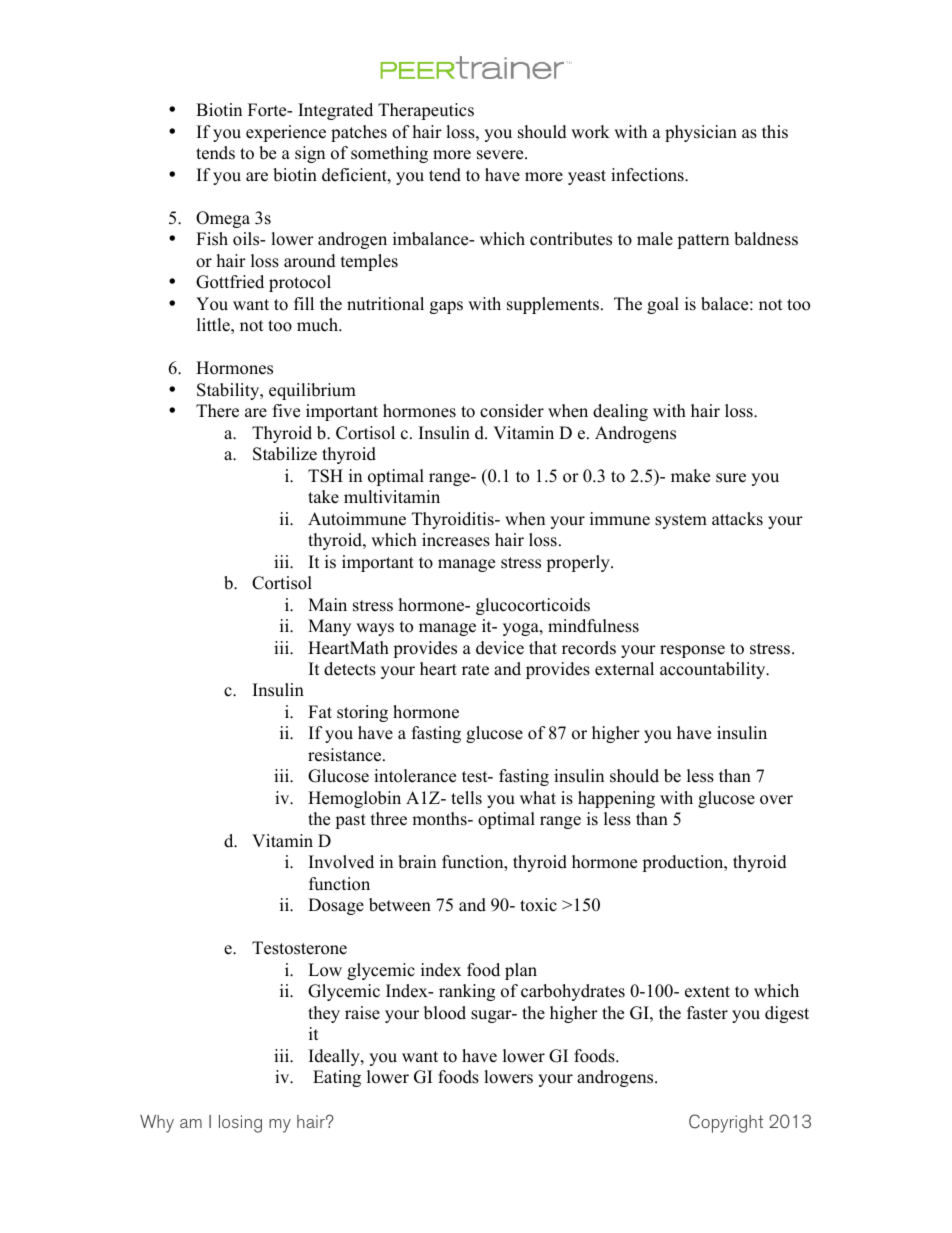  What do you see at coordinates (240, 1124) in the image?
I see `losing` at bounding box center [240, 1124].
